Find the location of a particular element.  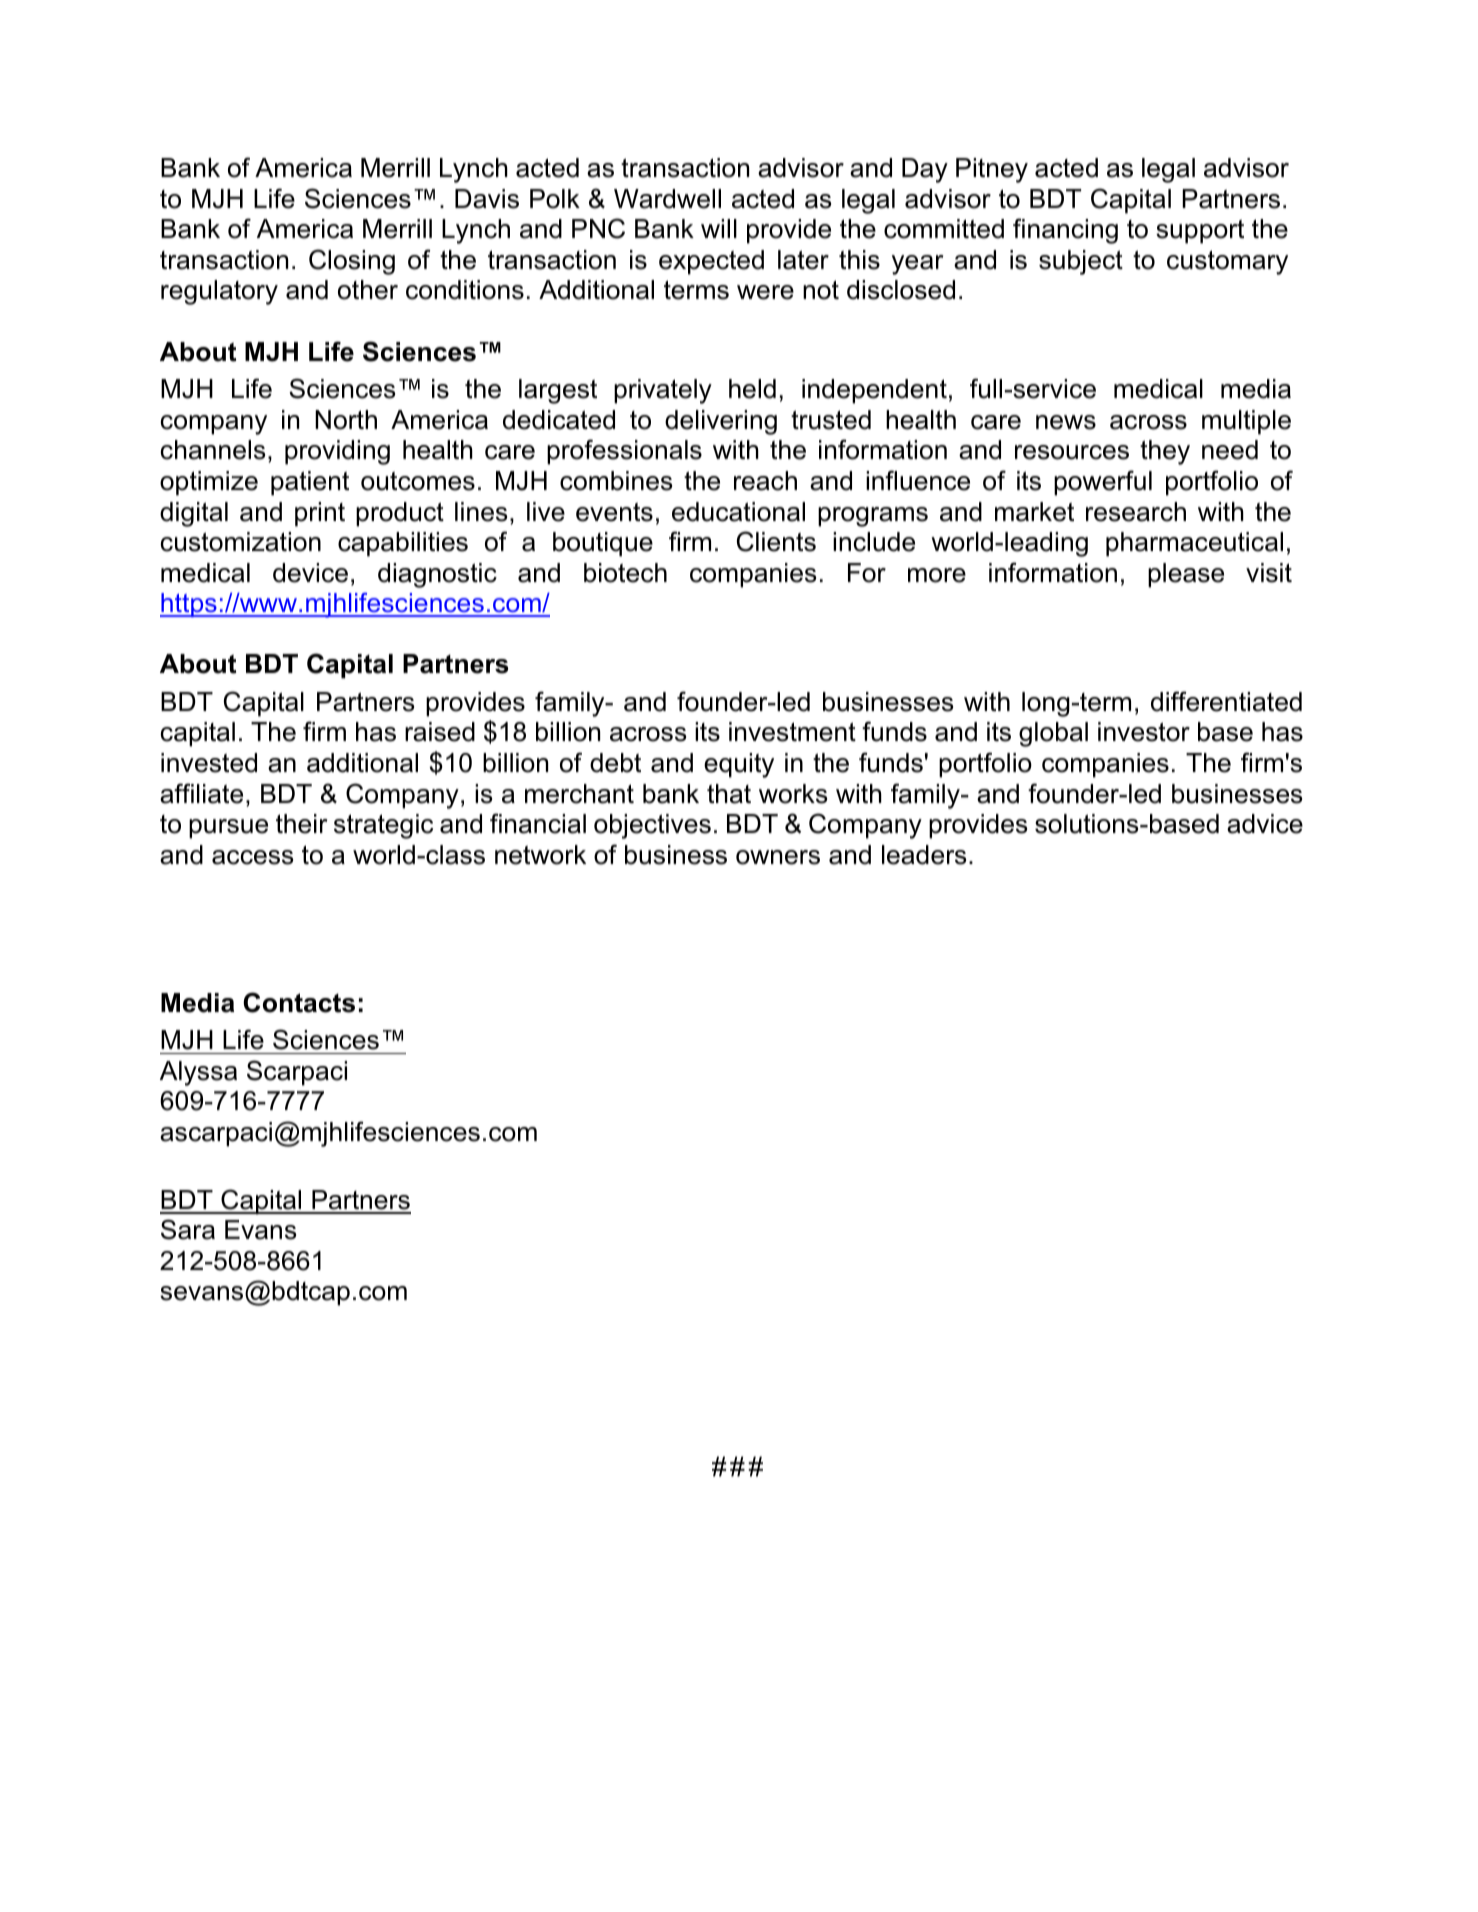

investor is located at coordinates (1144, 732).
